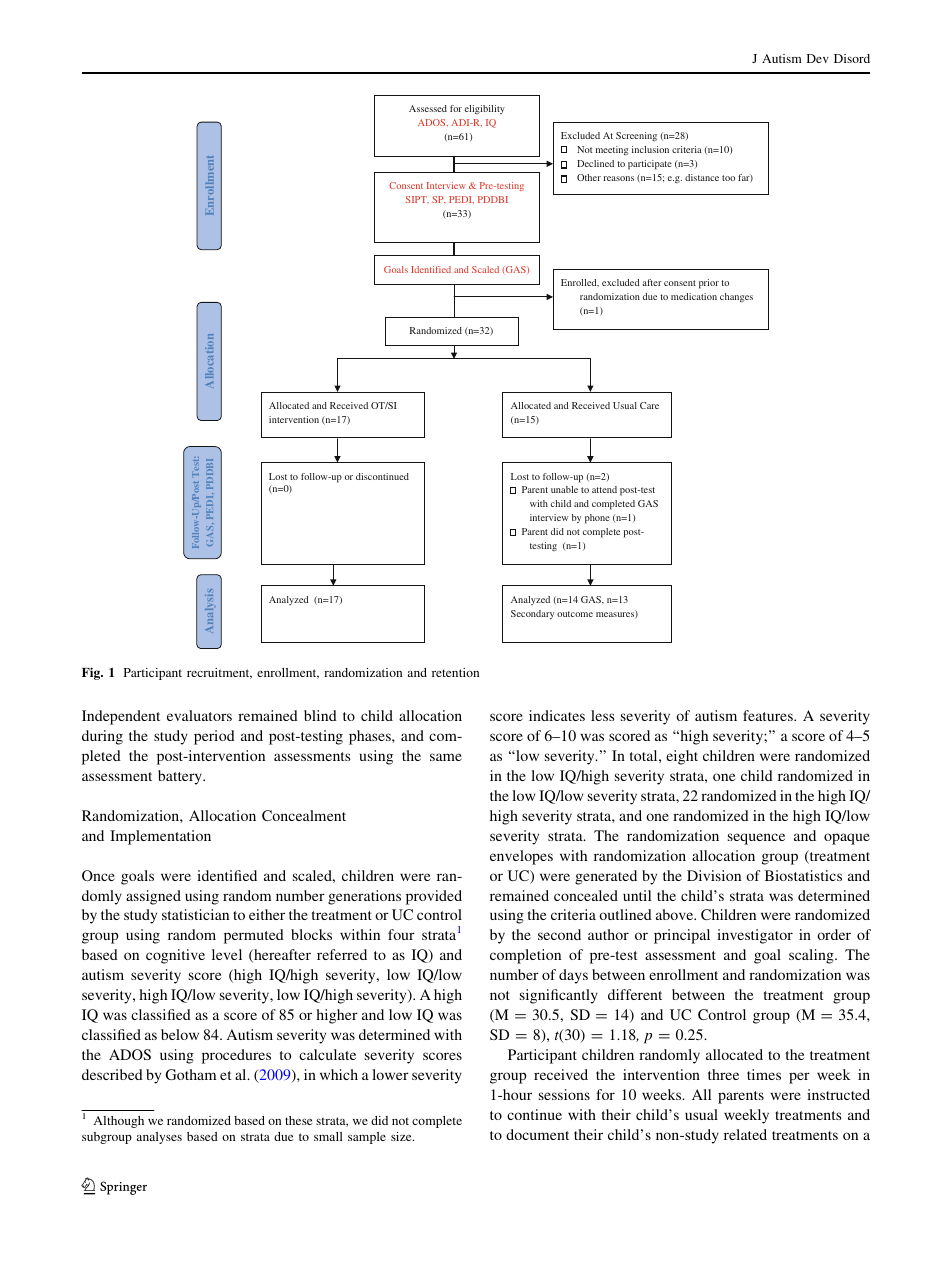 This screenshot has width=952, height=1265. Describe the element at coordinates (564, 489) in the screenshot. I see `unable` at that location.
